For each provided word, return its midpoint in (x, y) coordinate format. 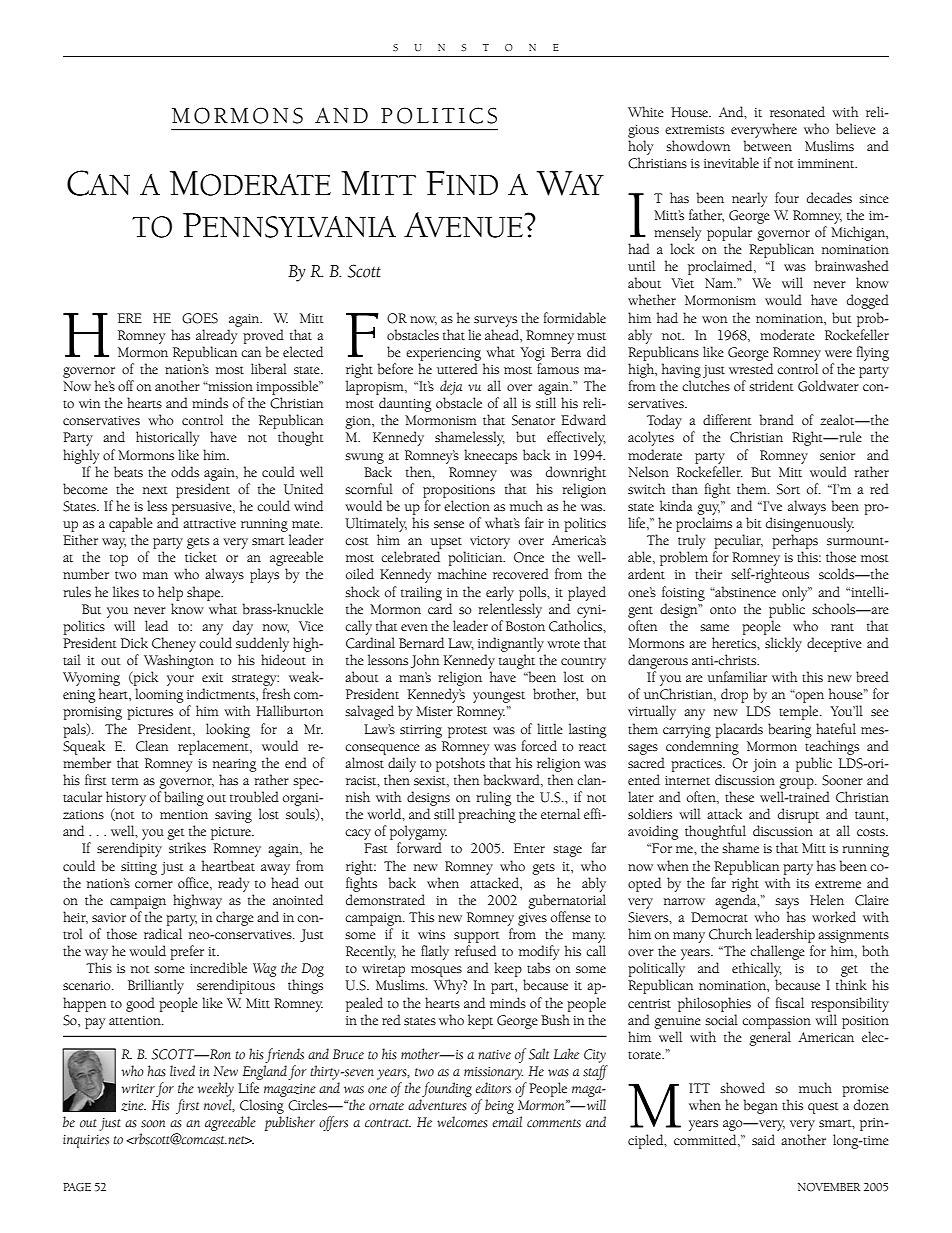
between (768, 146)
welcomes (462, 1122)
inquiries (86, 1141)
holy (640, 147)
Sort (788, 489)
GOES (200, 318)
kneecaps (490, 456)
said (763, 1140)
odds (185, 472)
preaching (487, 815)
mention (184, 815)
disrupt (798, 815)
